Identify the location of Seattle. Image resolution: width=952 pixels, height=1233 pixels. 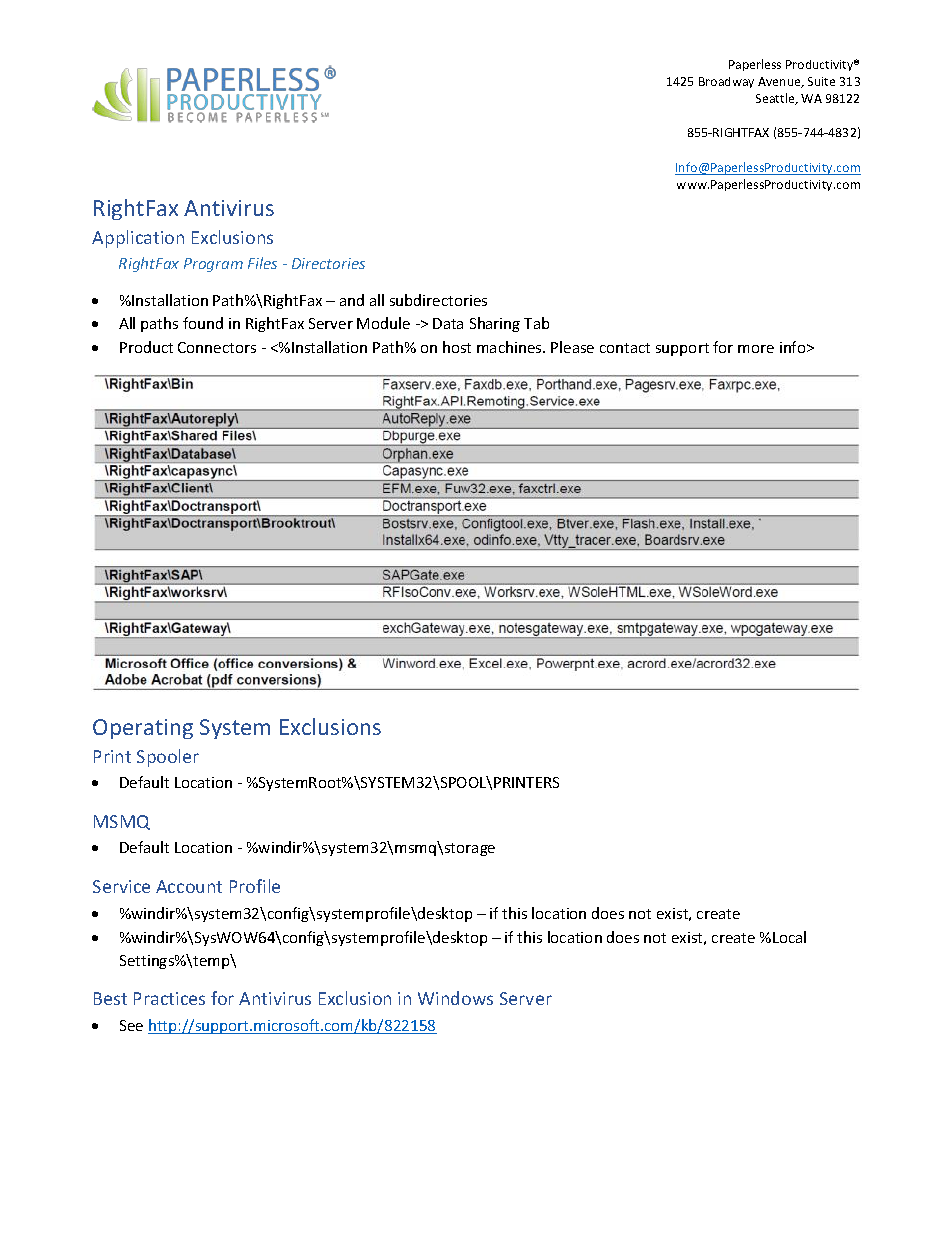
(776, 99).
